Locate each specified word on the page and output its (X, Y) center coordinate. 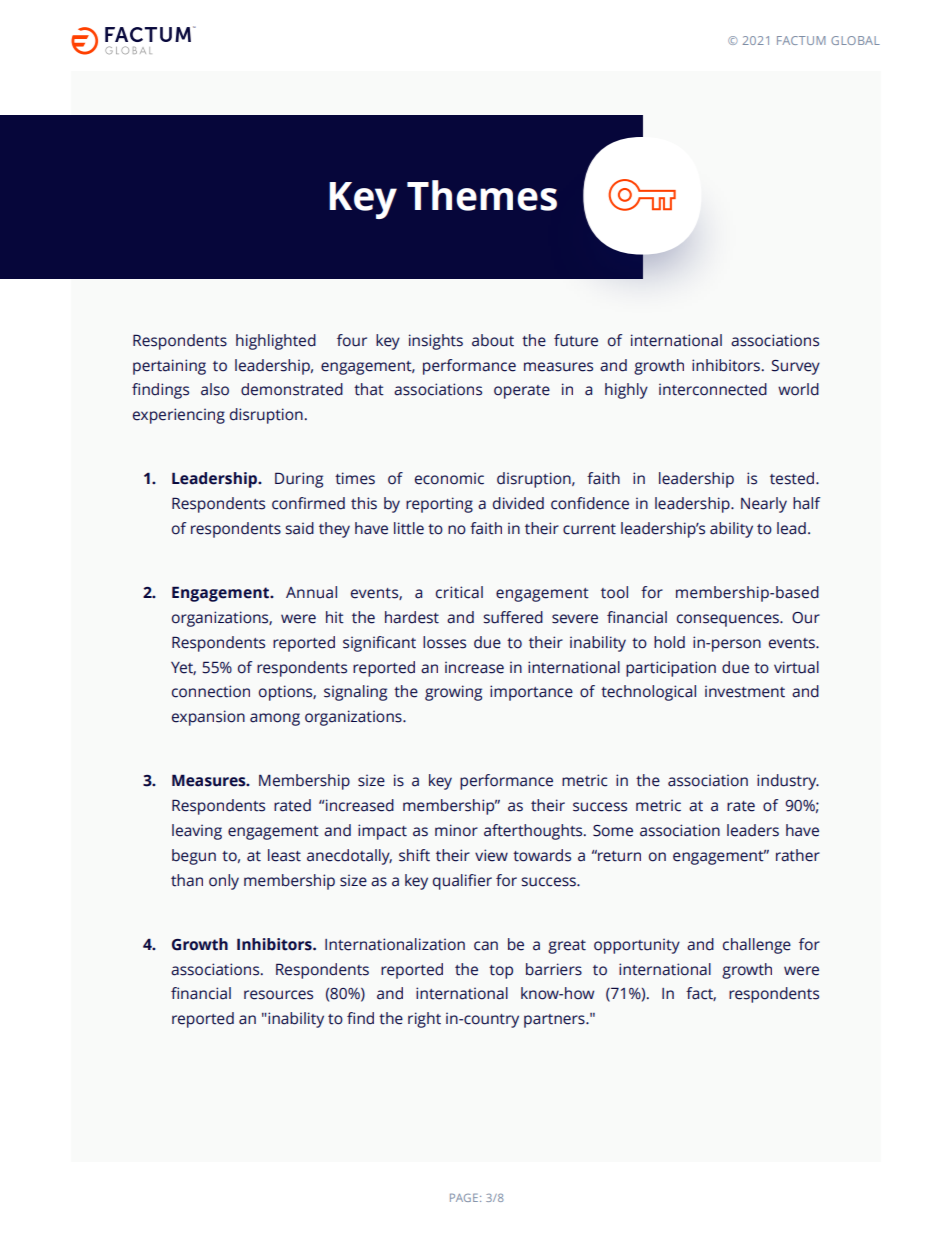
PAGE (464, 1197)
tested (793, 478)
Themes (482, 195)
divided (518, 503)
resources (278, 995)
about (493, 340)
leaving (197, 832)
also (215, 389)
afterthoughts (534, 832)
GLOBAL (855, 40)
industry (788, 782)
